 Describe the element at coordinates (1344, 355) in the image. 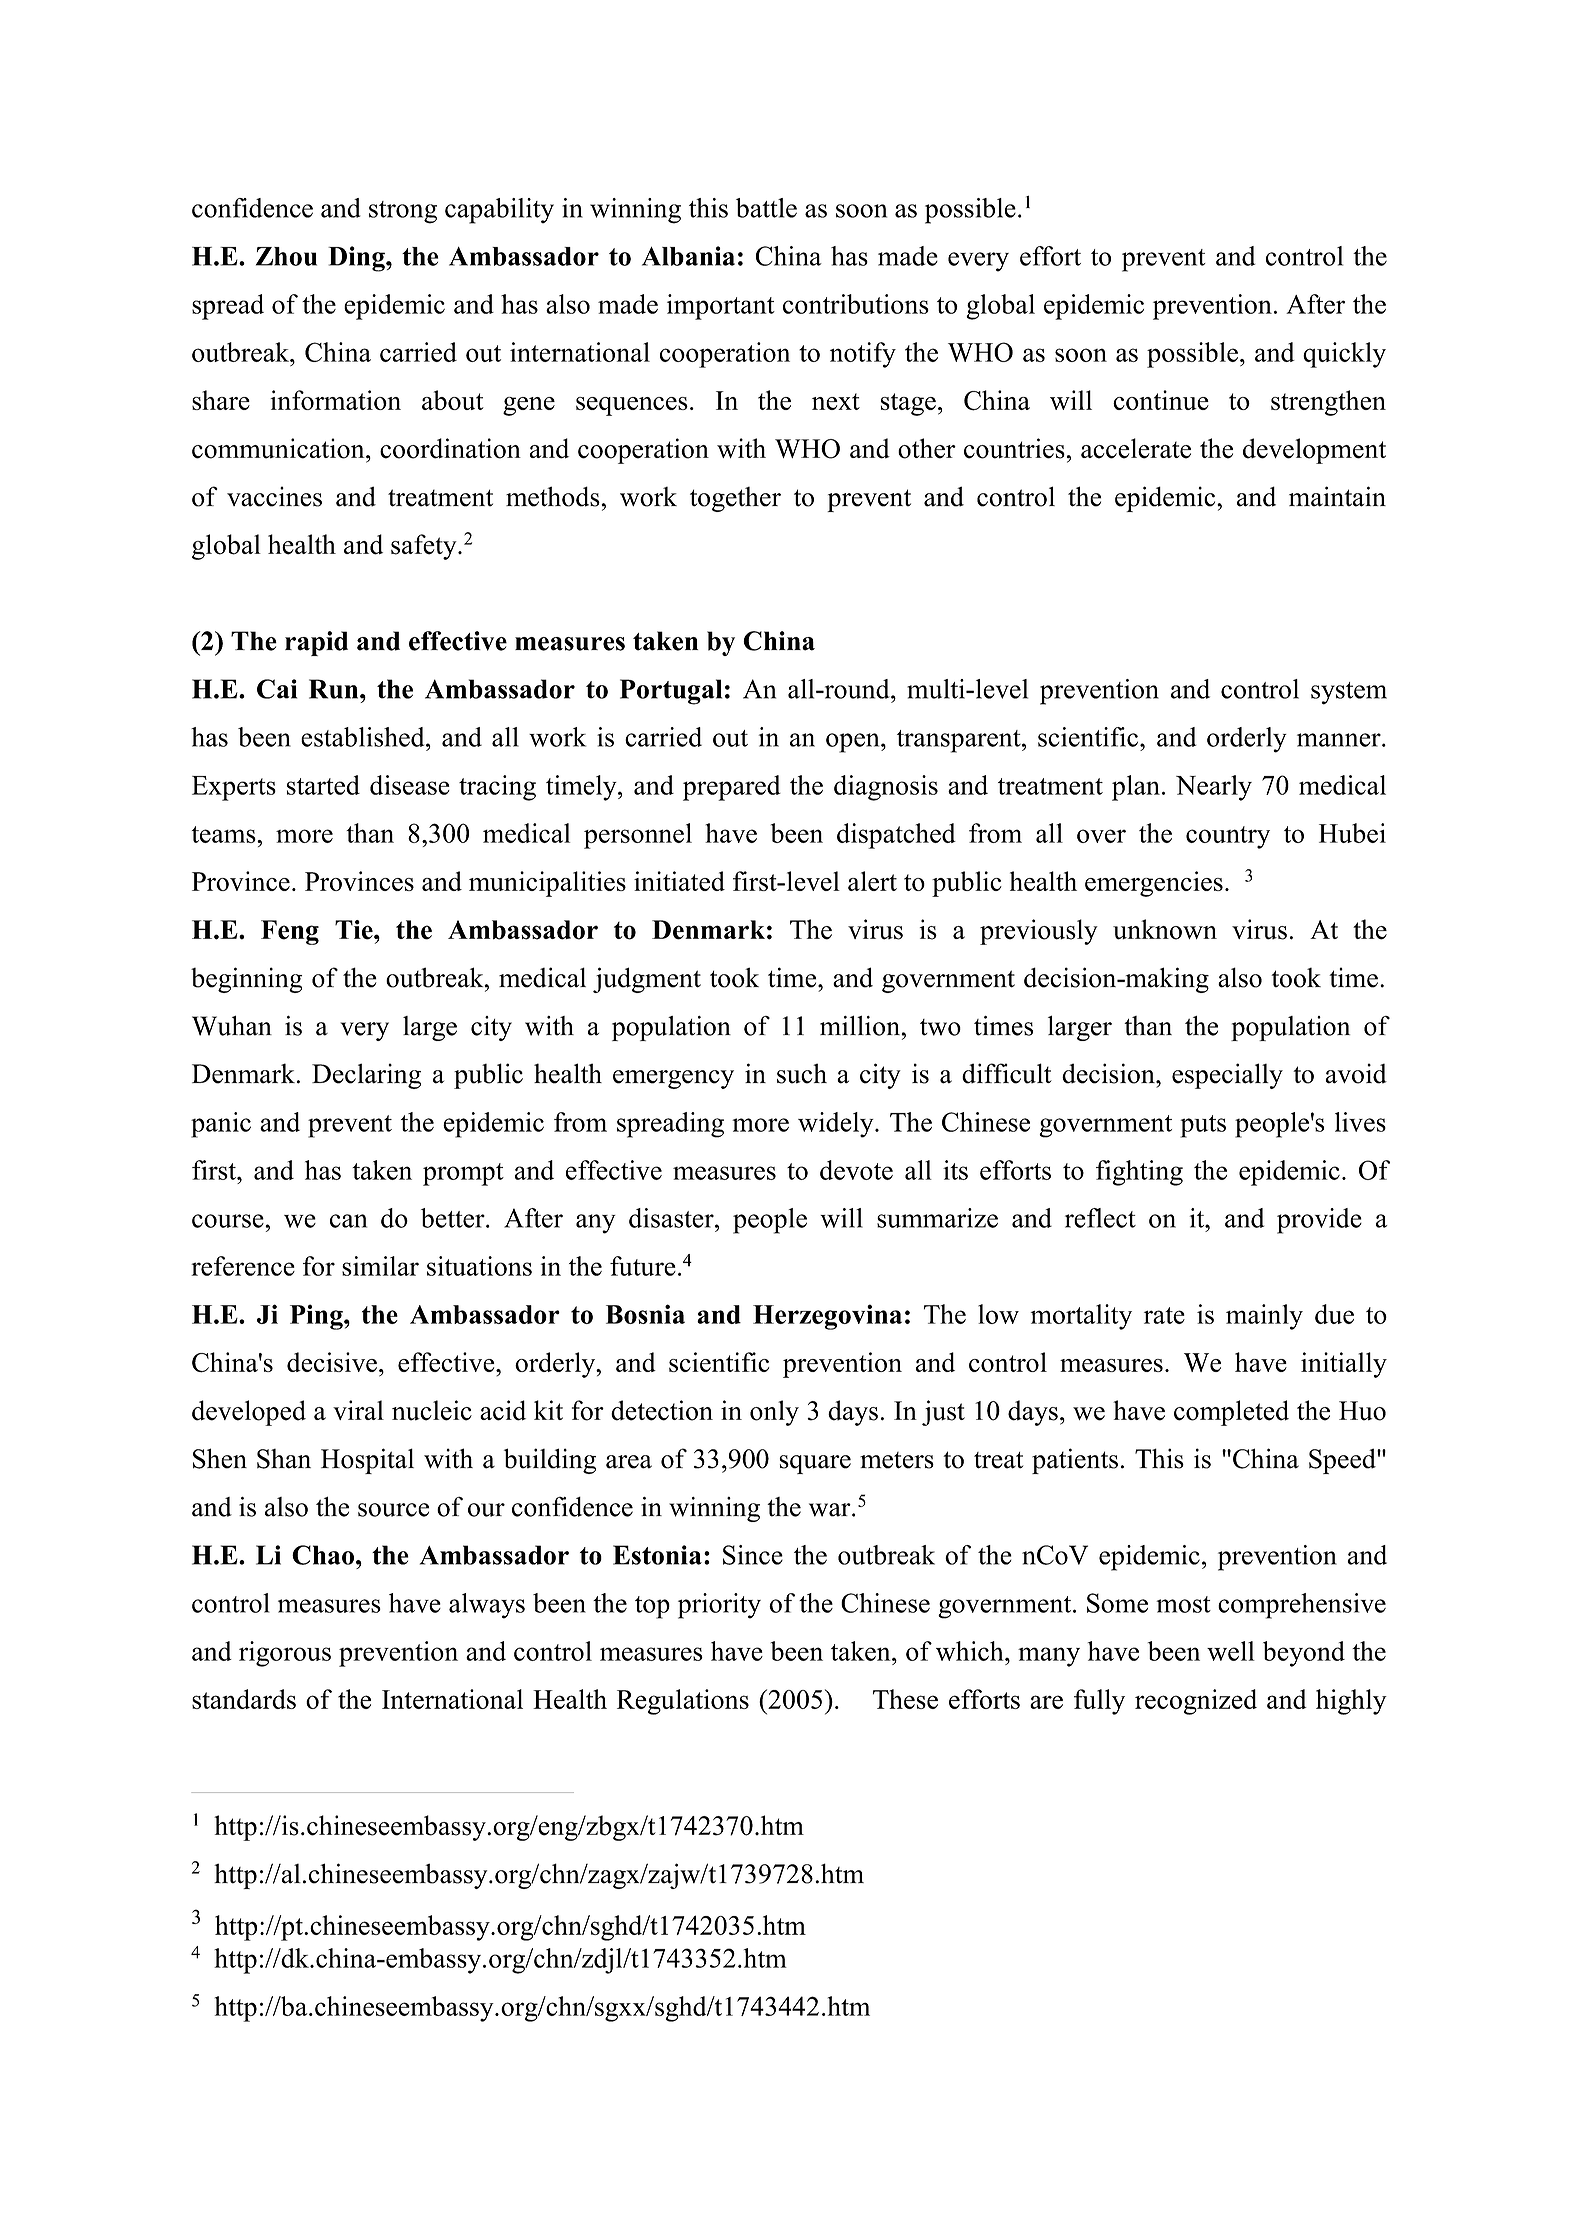

I see `quickly` at that location.
